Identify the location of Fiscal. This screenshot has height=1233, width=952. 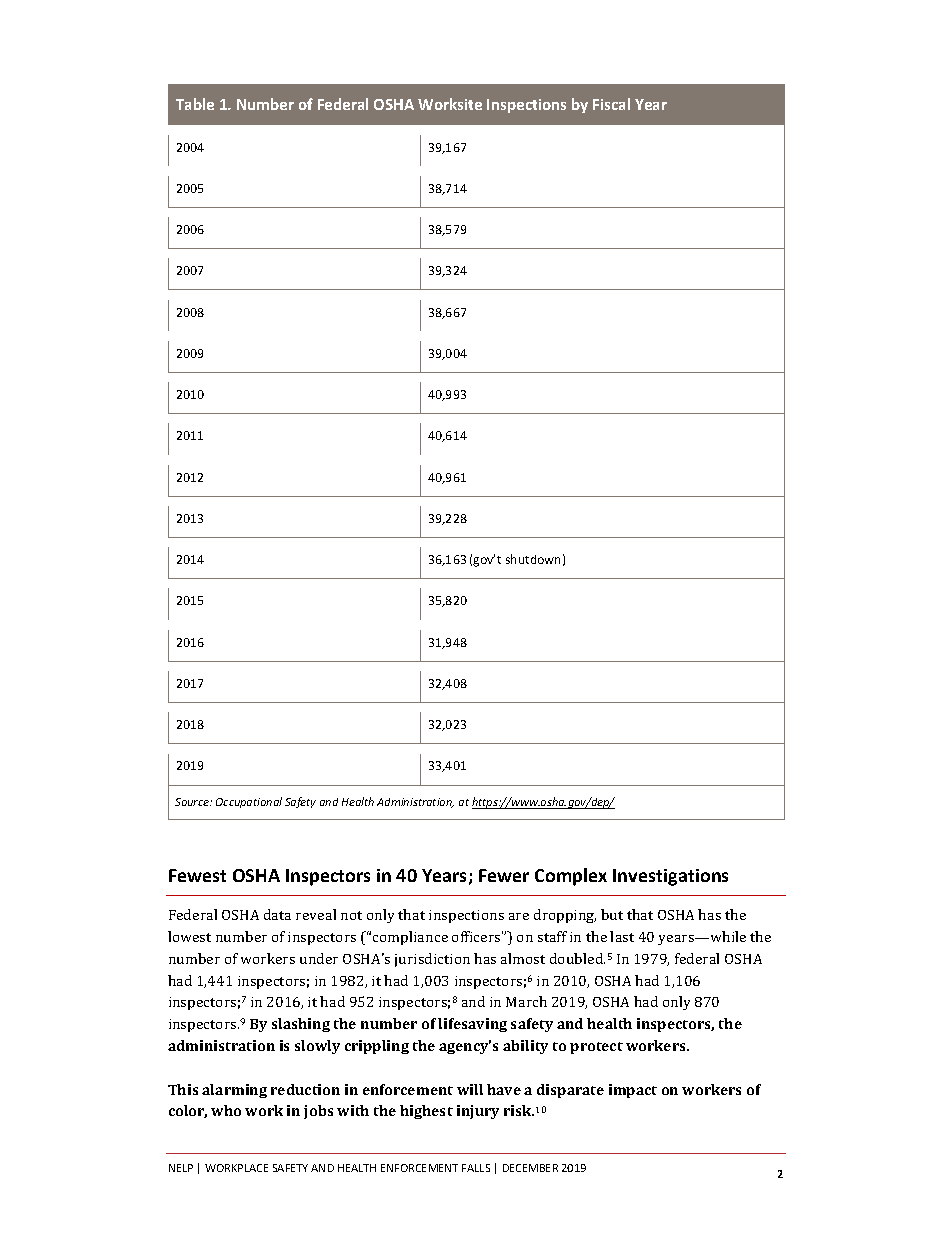
(611, 104).
